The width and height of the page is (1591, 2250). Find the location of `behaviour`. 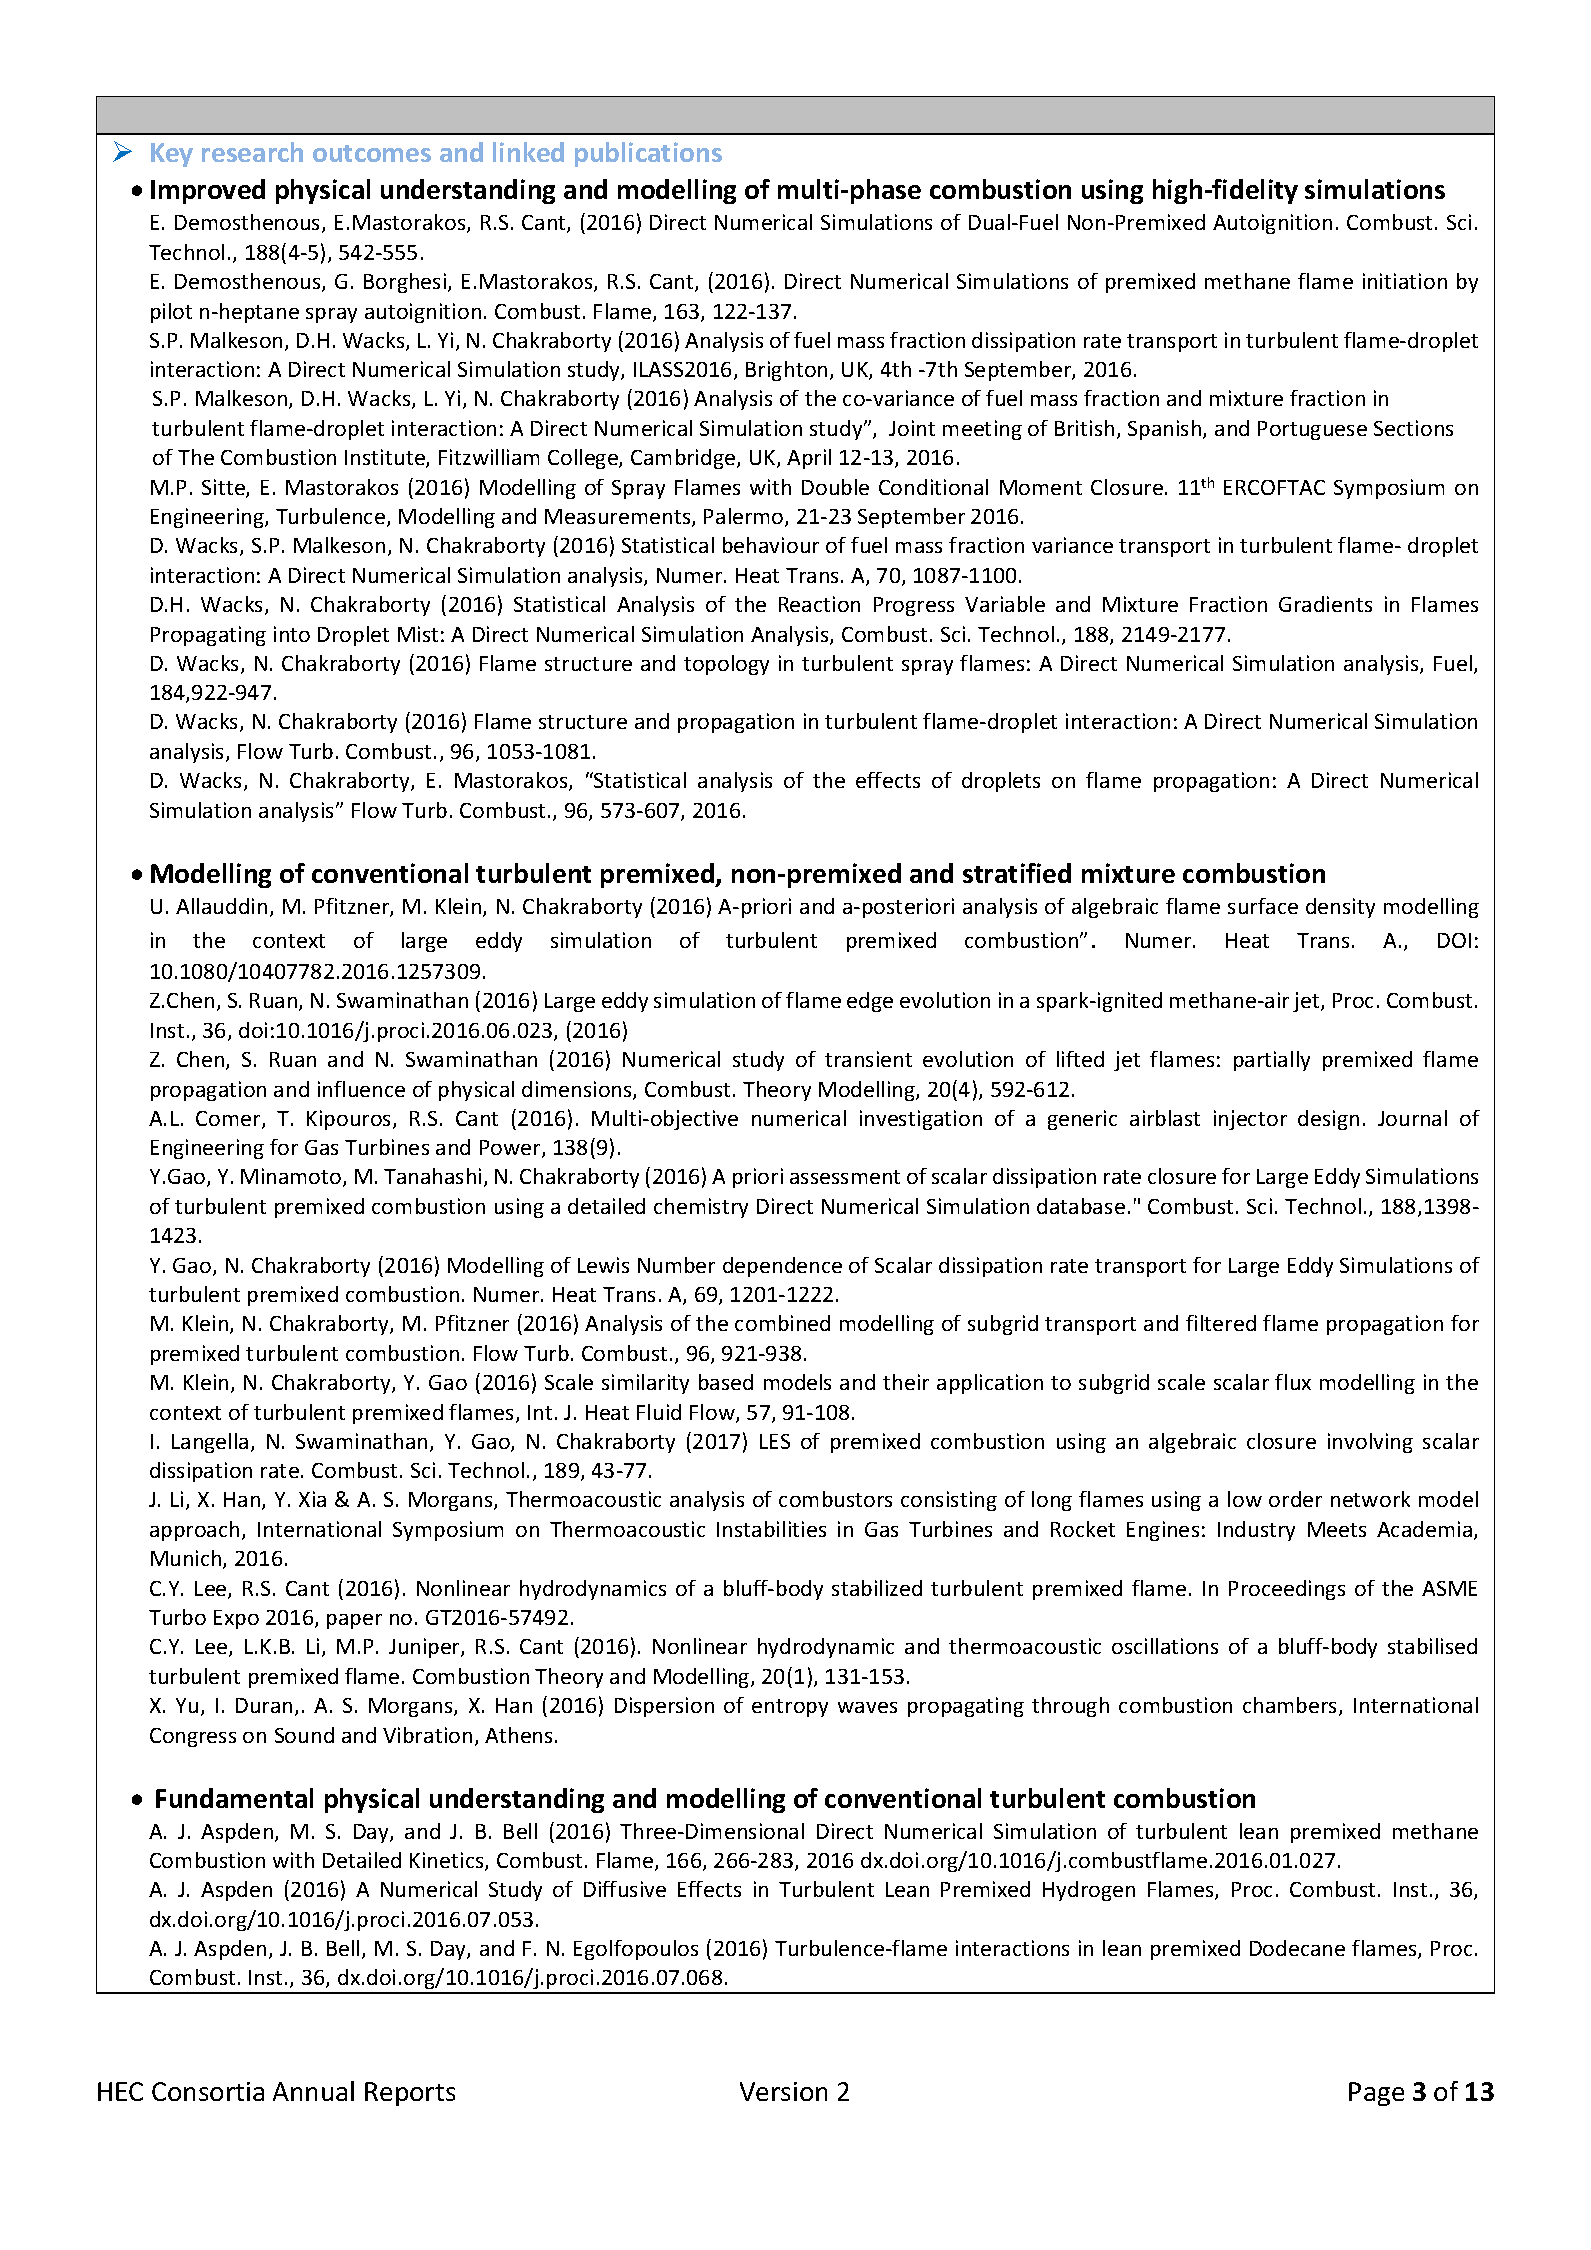

behaviour is located at coordinates (771, 545).
